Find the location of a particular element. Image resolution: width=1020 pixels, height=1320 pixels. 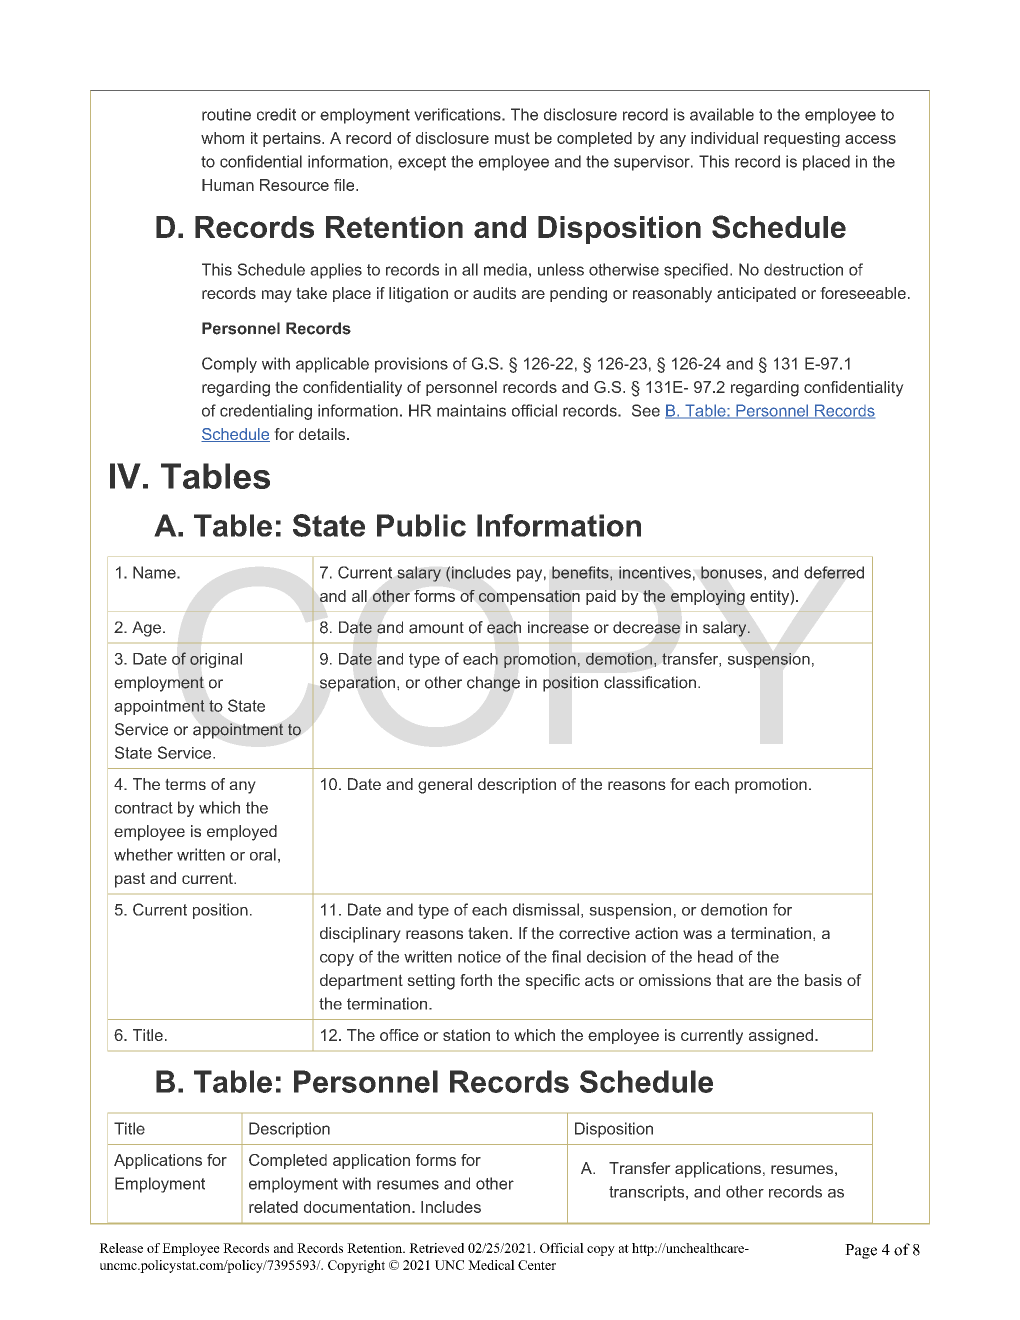

maintains is located at coordinates (471, 410).
